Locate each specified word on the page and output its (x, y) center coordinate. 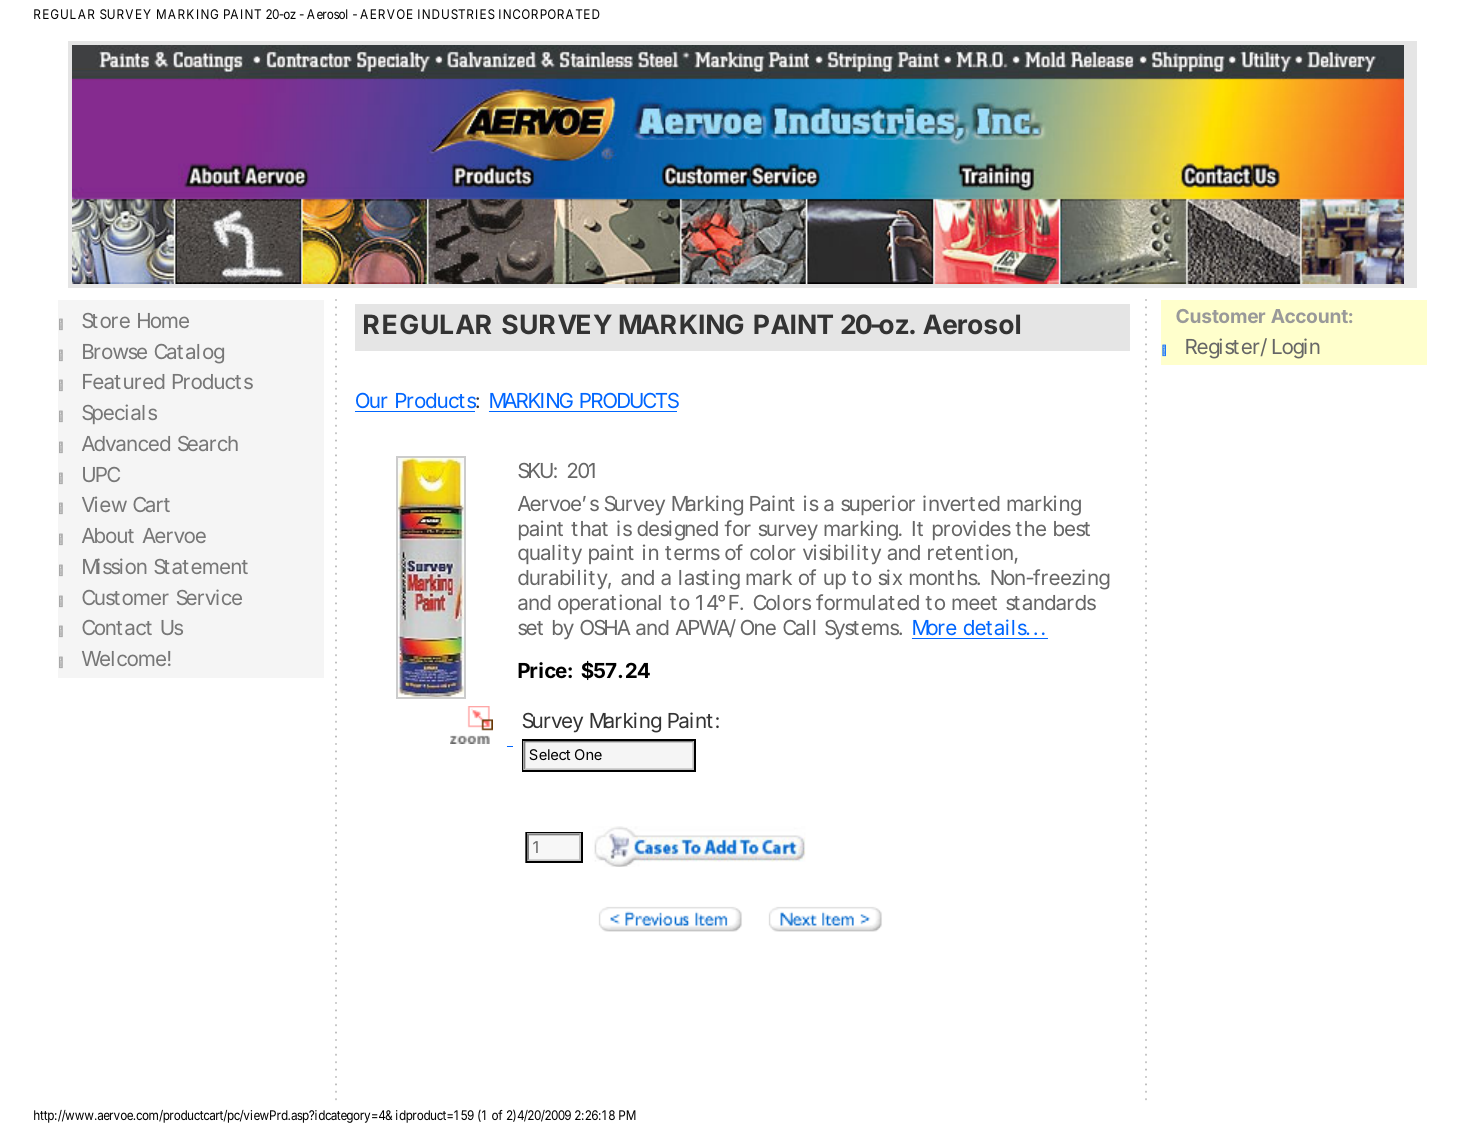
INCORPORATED (549, 14)
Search (208, 443)
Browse (115, 351)
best (1072, 528)
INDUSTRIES (456, 14)
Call (799, 627)
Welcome (124, 658)
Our (371, 400)
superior (878, 505)
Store (106, 320)
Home (163, 320)
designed (677, 530)
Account (1310, 316)
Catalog (189, 354)
